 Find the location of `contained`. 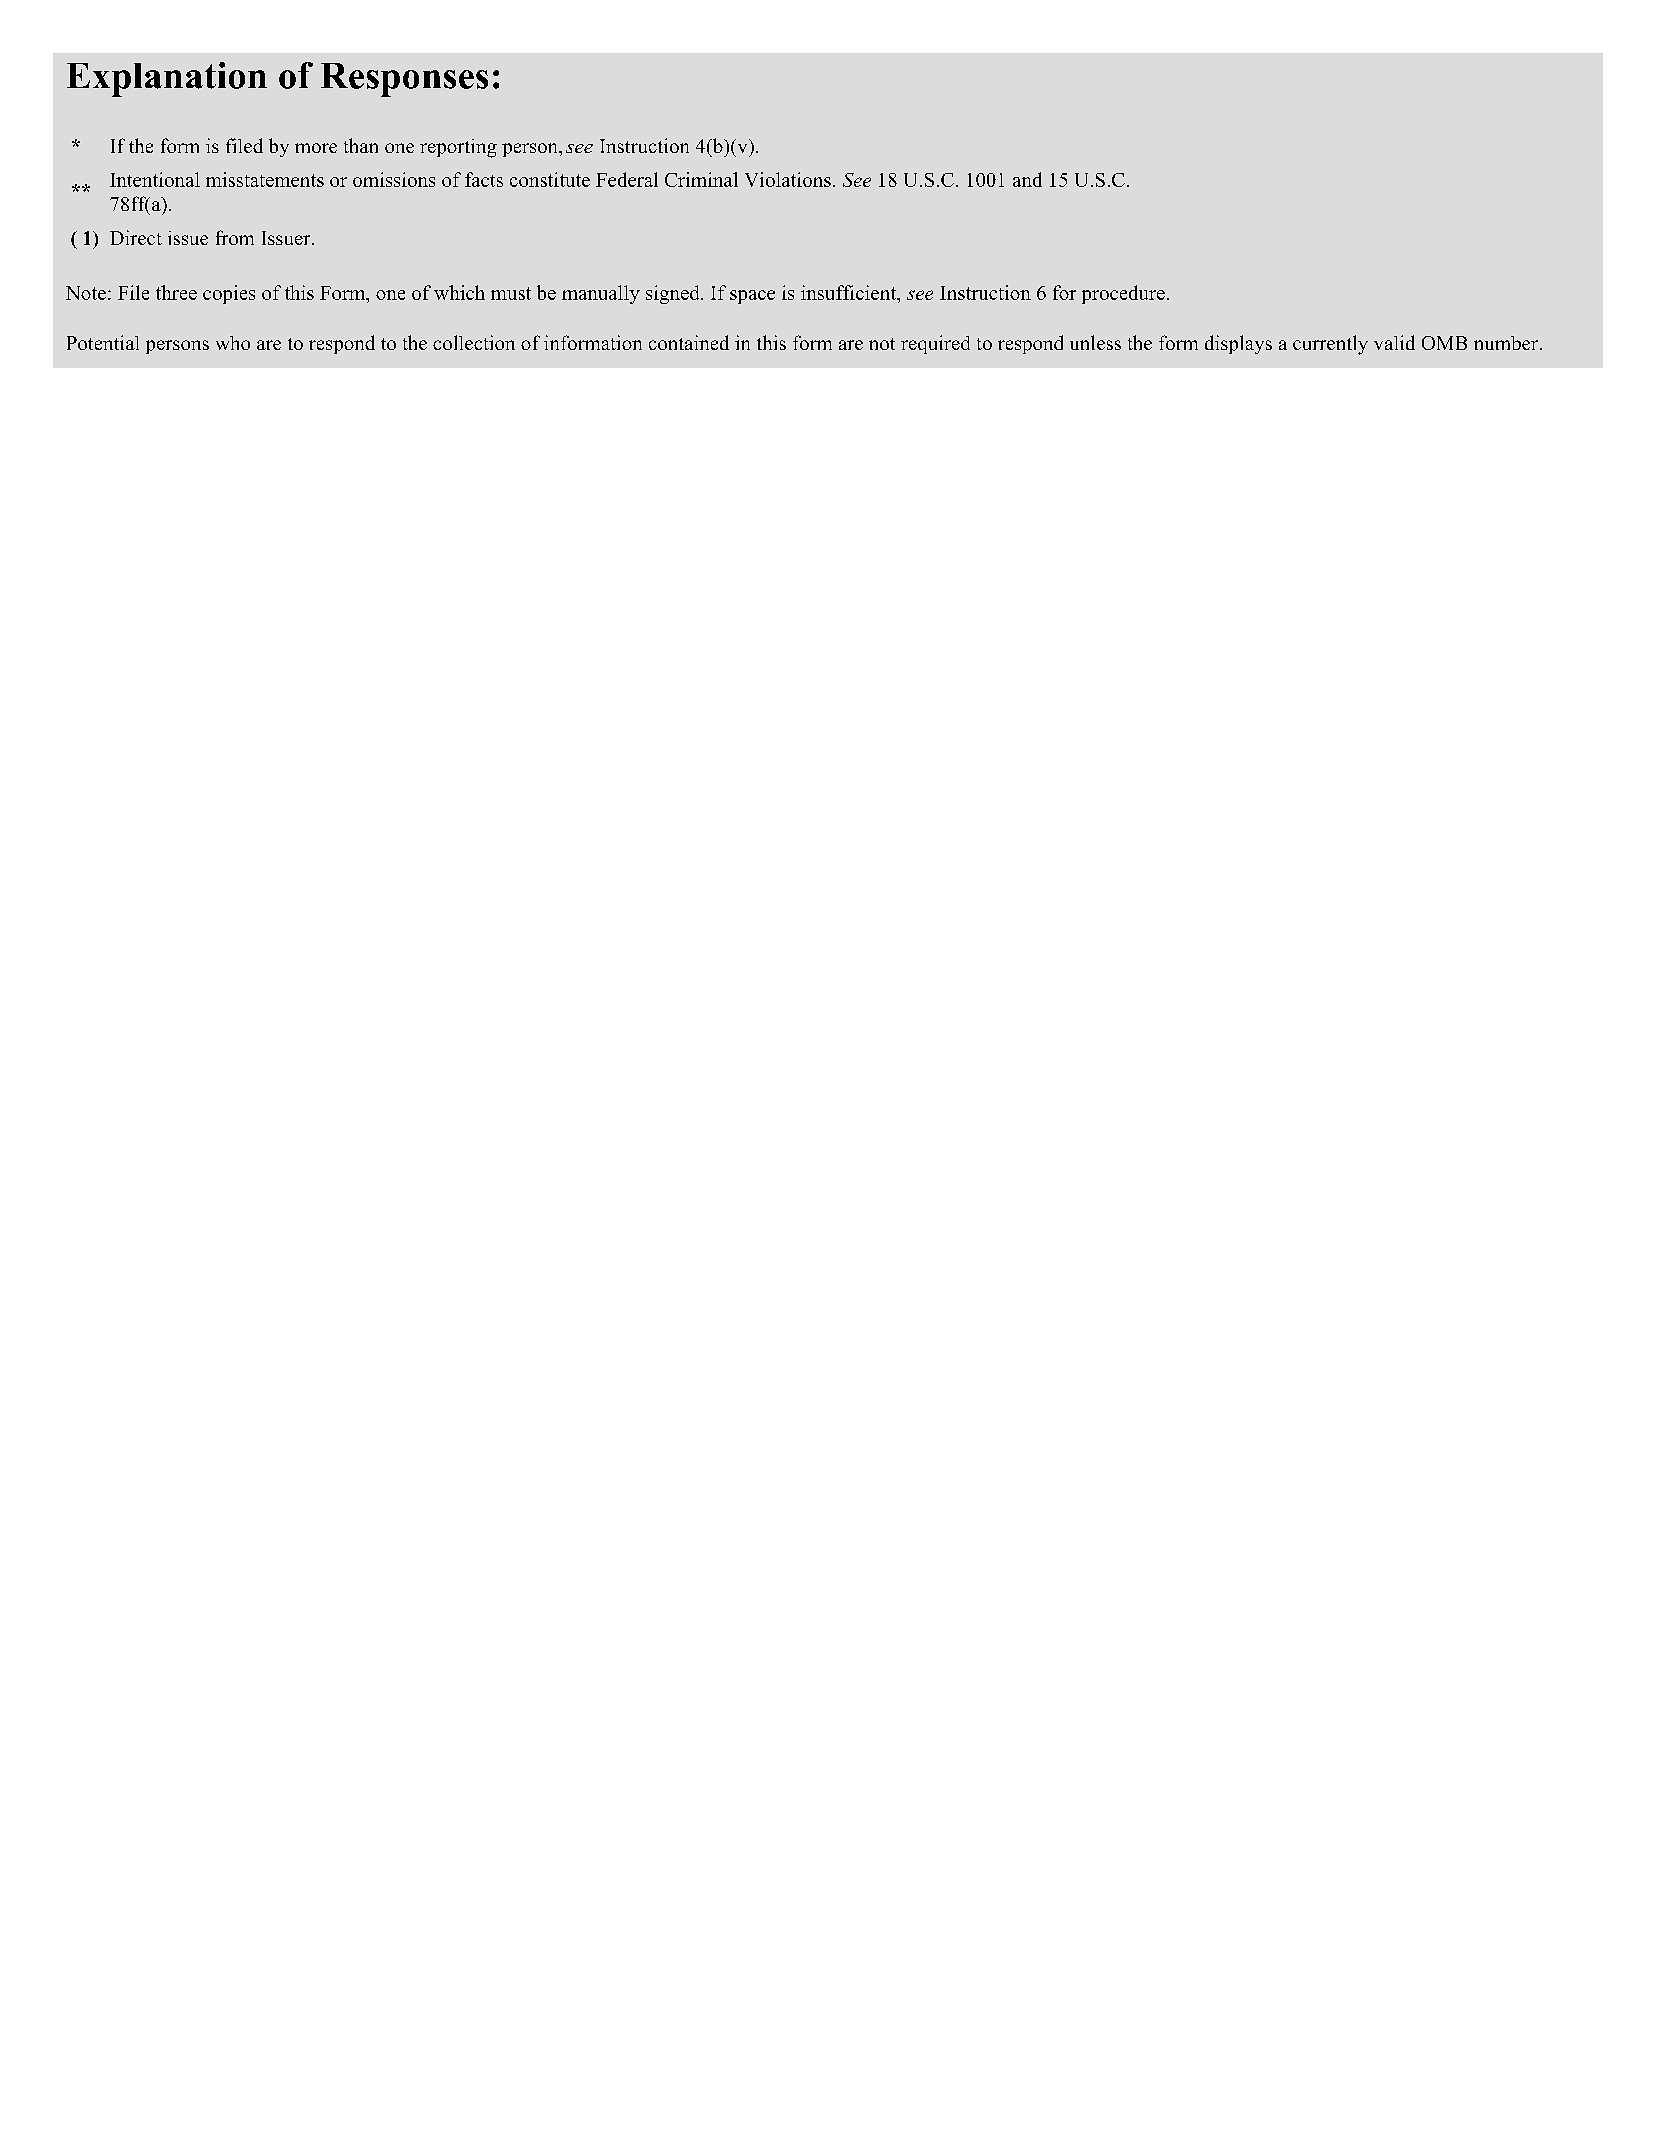

contained is located at coordinates (689, 342).
